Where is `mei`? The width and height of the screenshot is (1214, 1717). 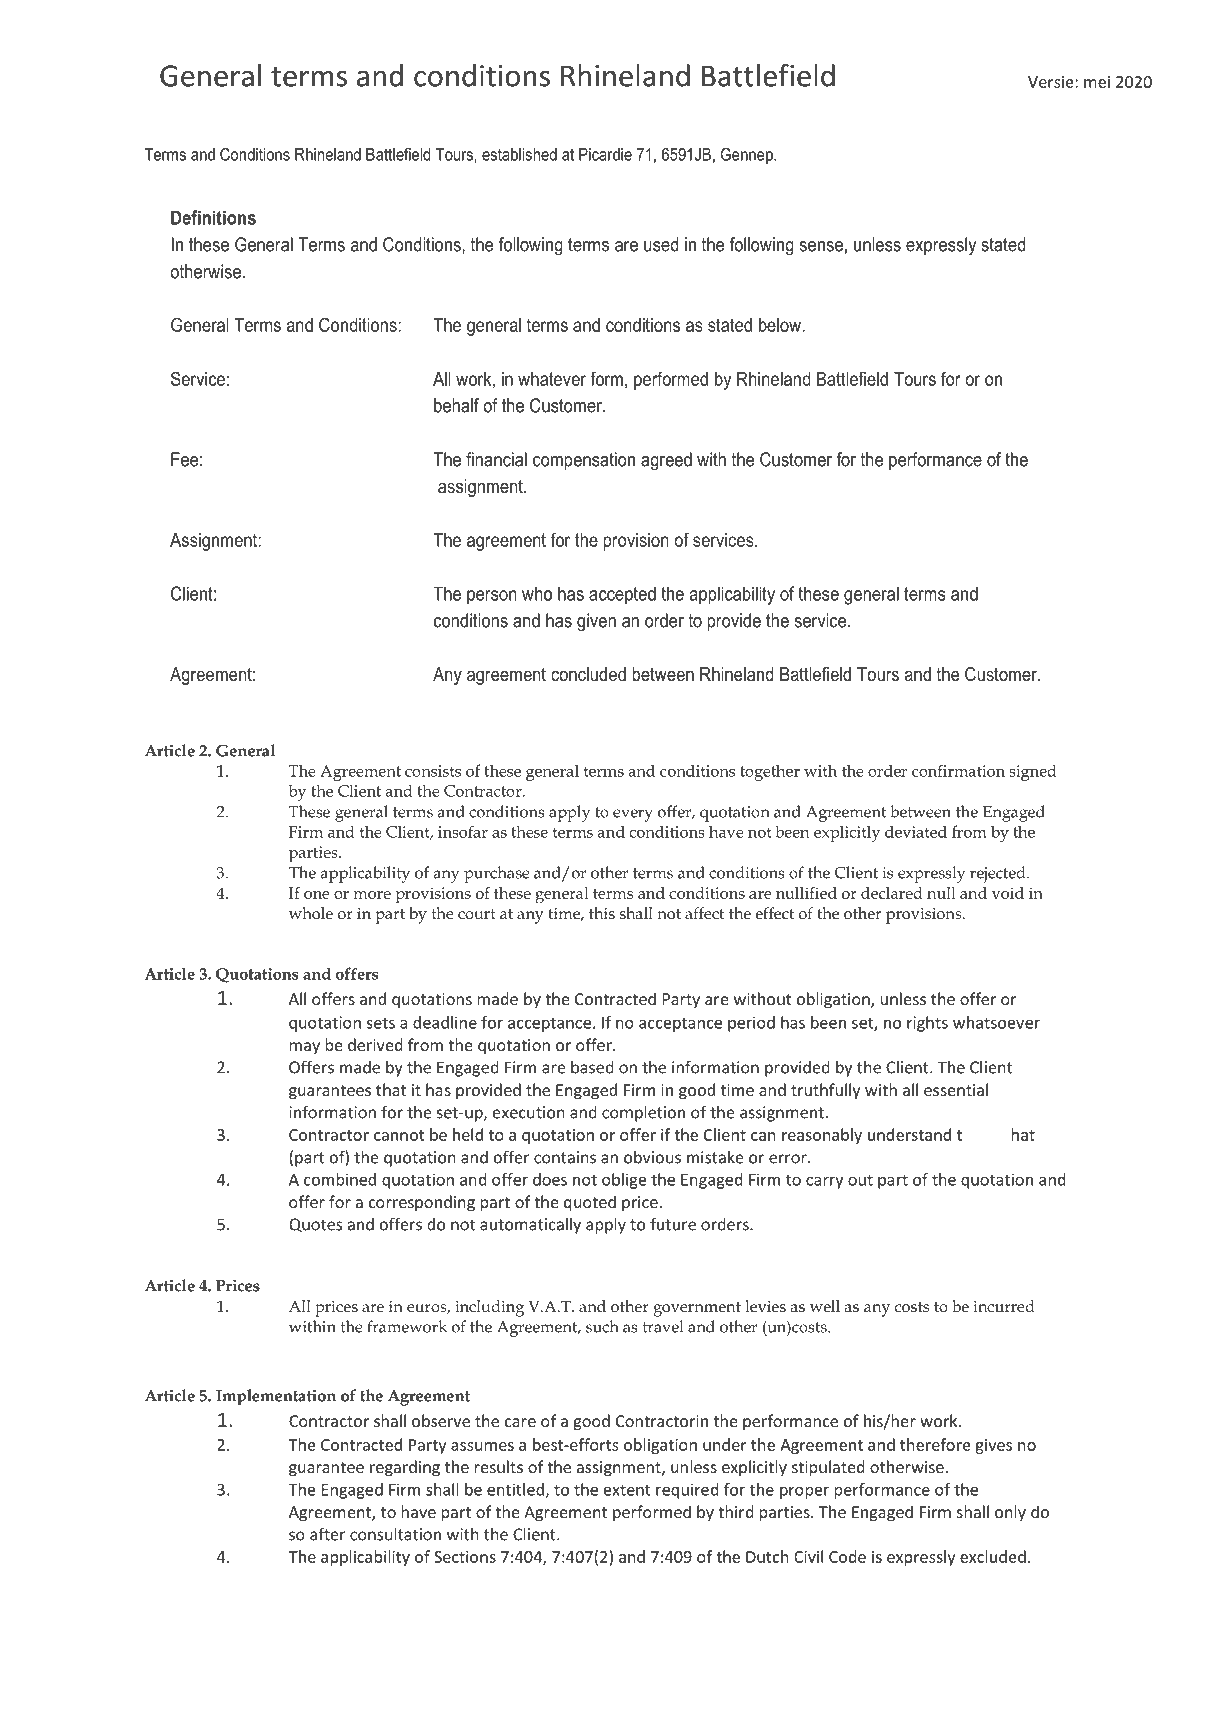 mei is located at coordinates (1097, 82).
